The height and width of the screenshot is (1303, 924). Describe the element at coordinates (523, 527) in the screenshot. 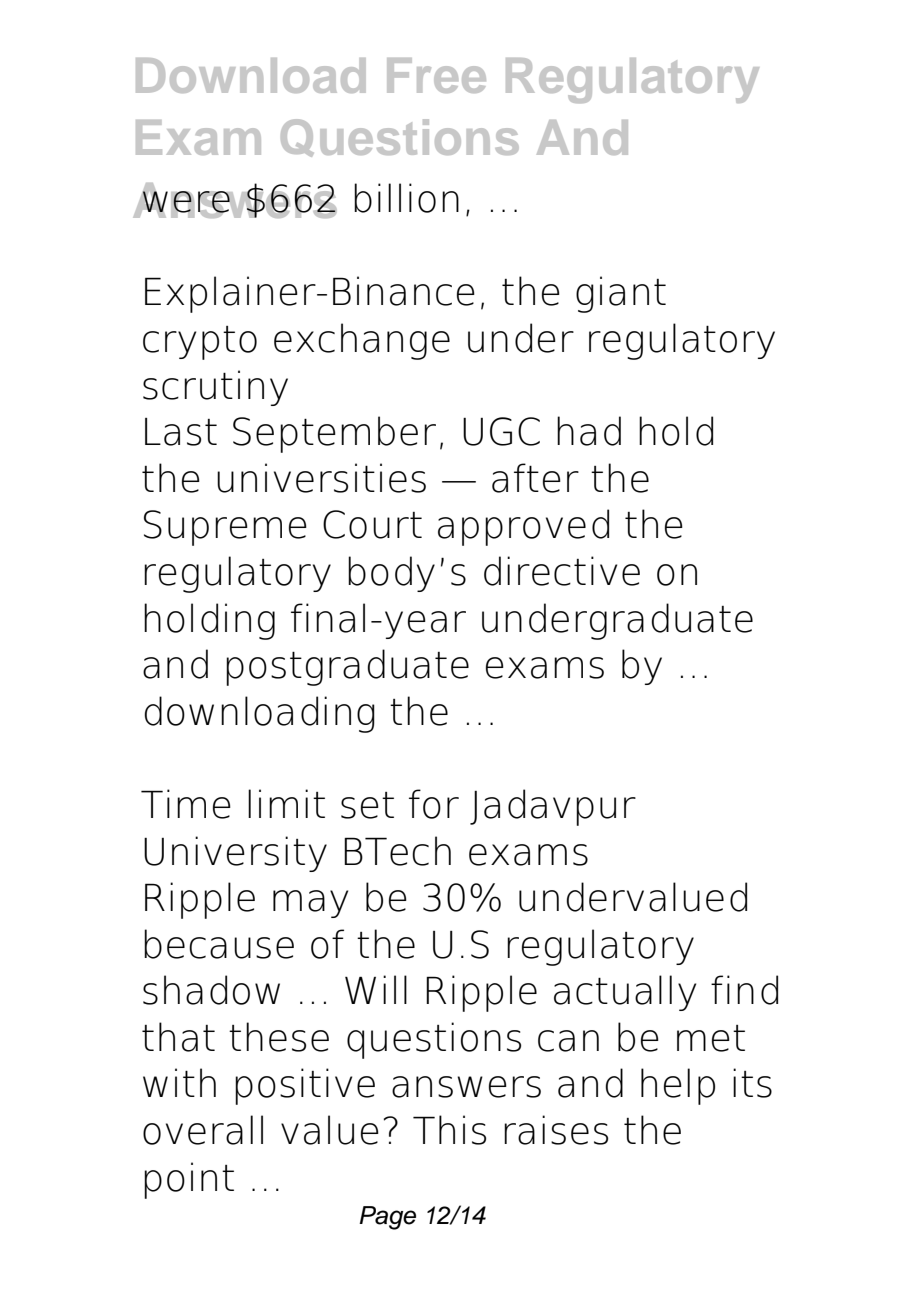

I see `approved` at that location.
